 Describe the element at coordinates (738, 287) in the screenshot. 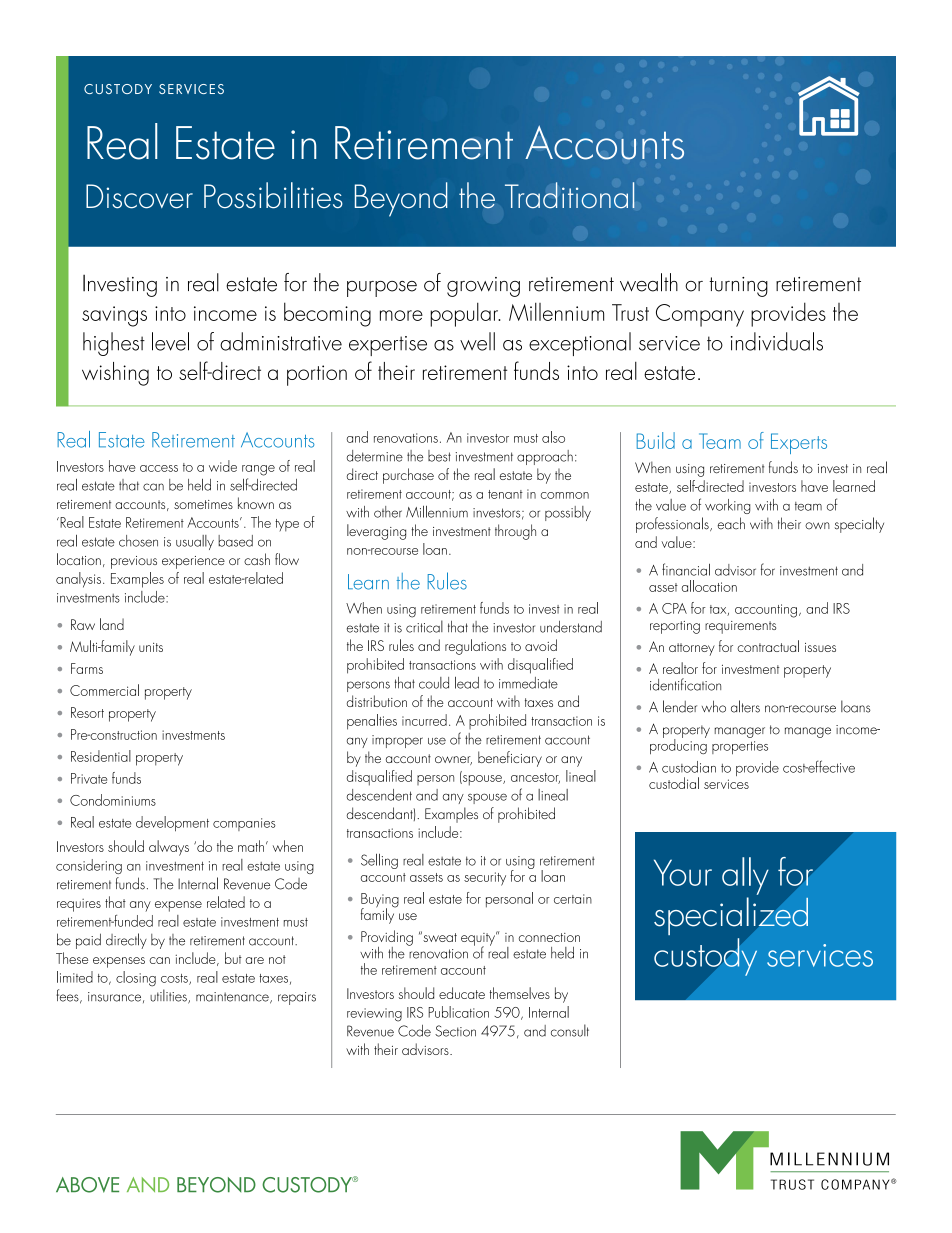

I see `turning` at that location.
